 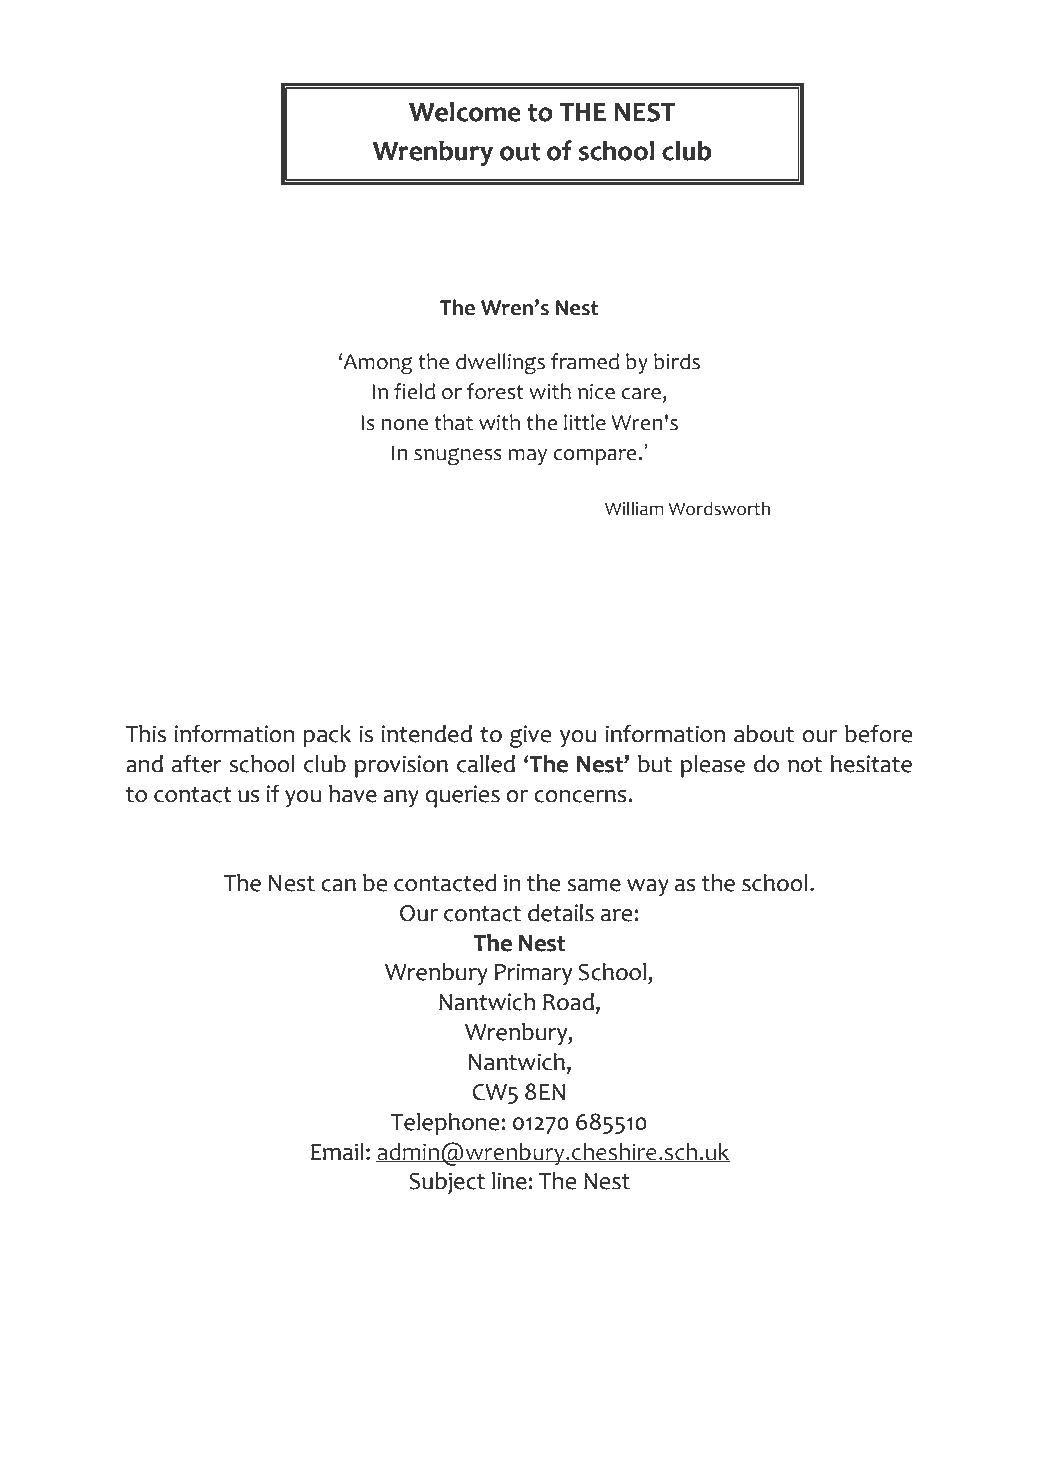 I want to click on birds, so click(x=677, y=361).
